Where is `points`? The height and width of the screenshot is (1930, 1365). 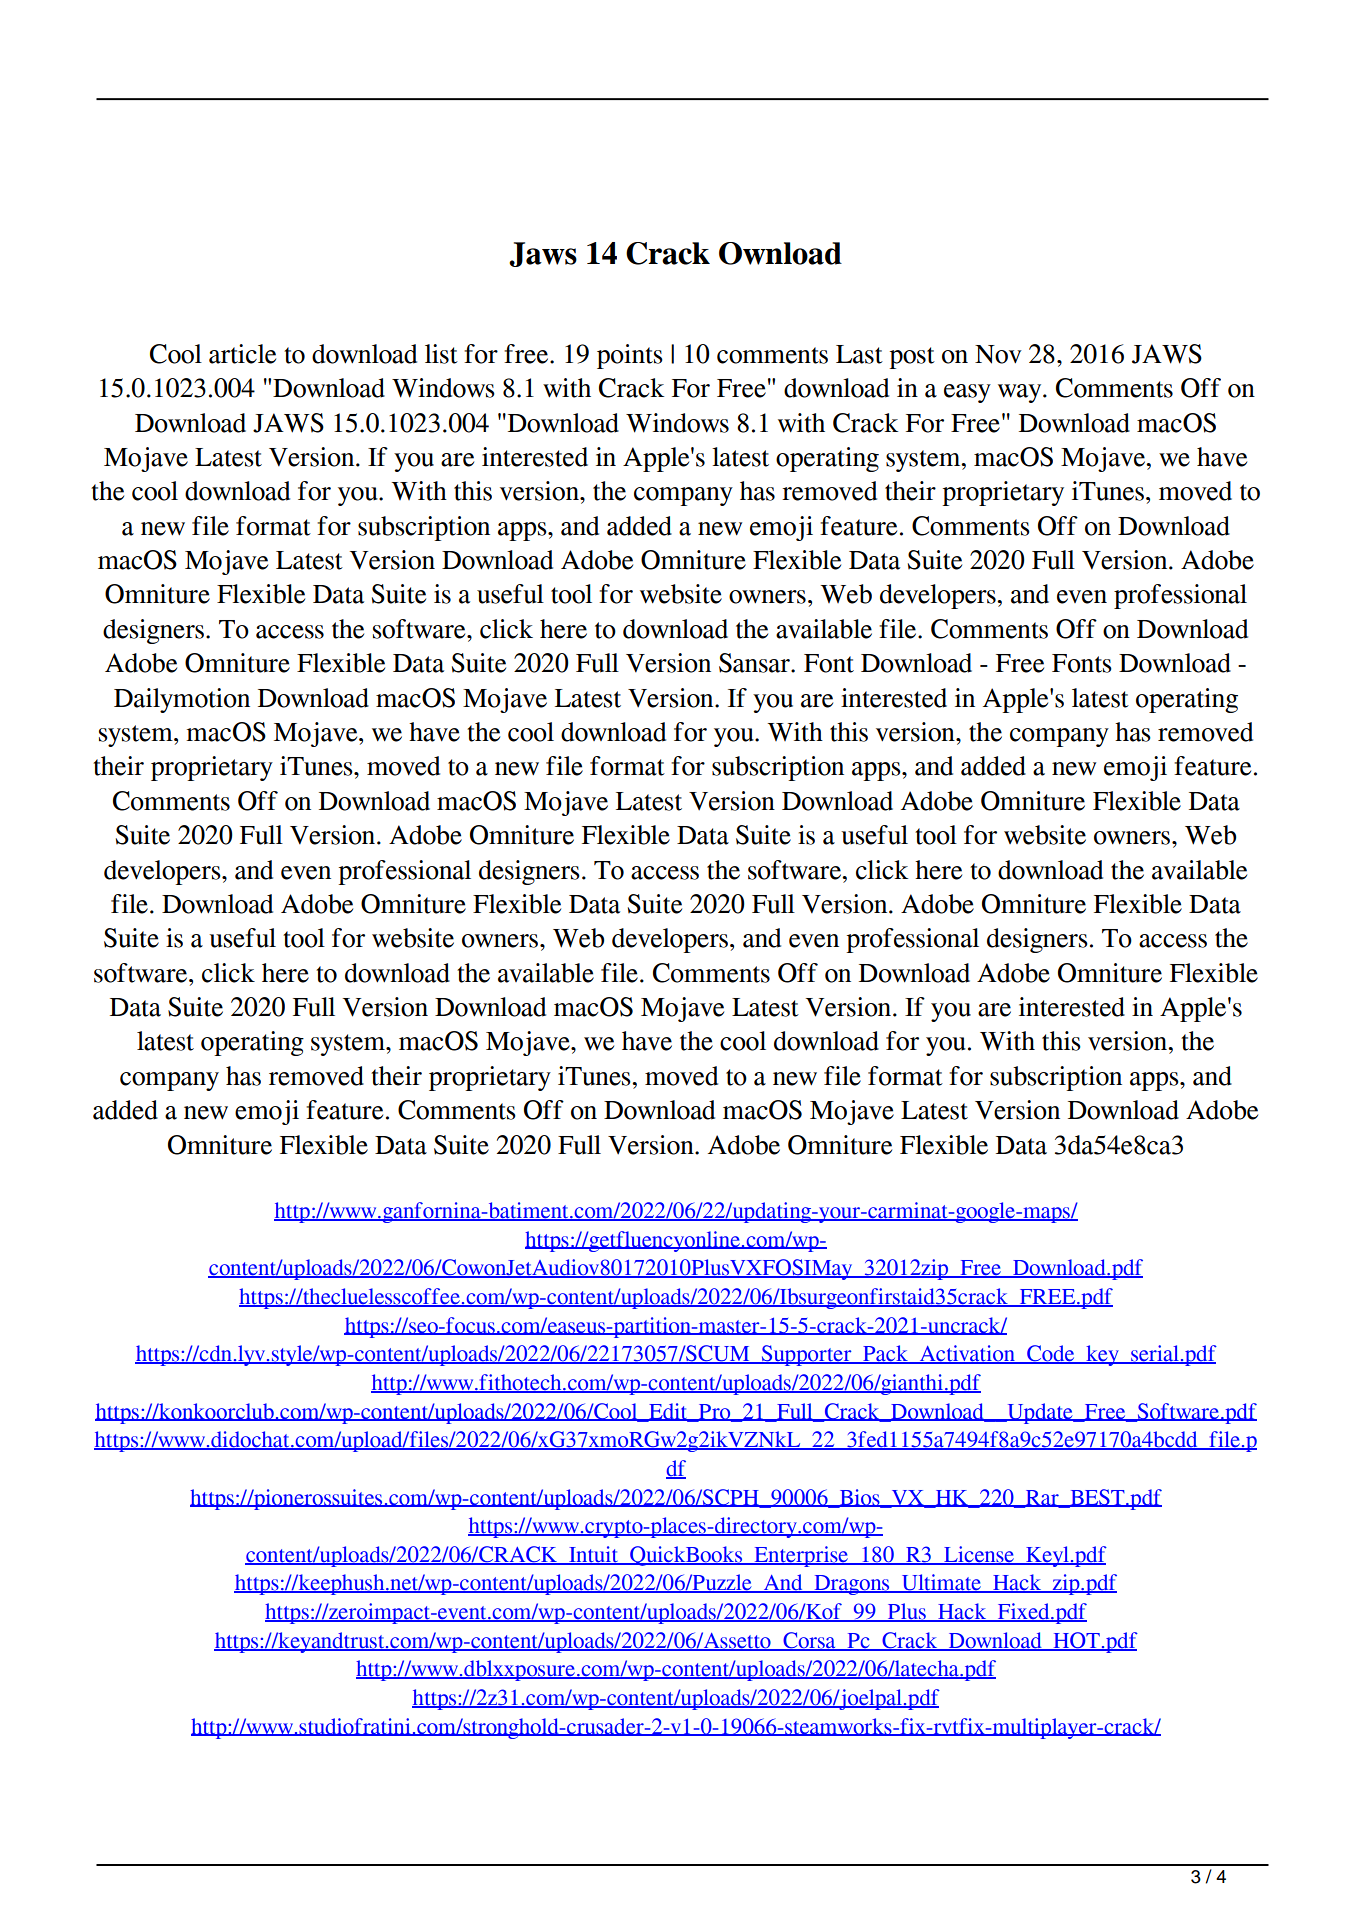
points is located at coordinates (630, 356).
